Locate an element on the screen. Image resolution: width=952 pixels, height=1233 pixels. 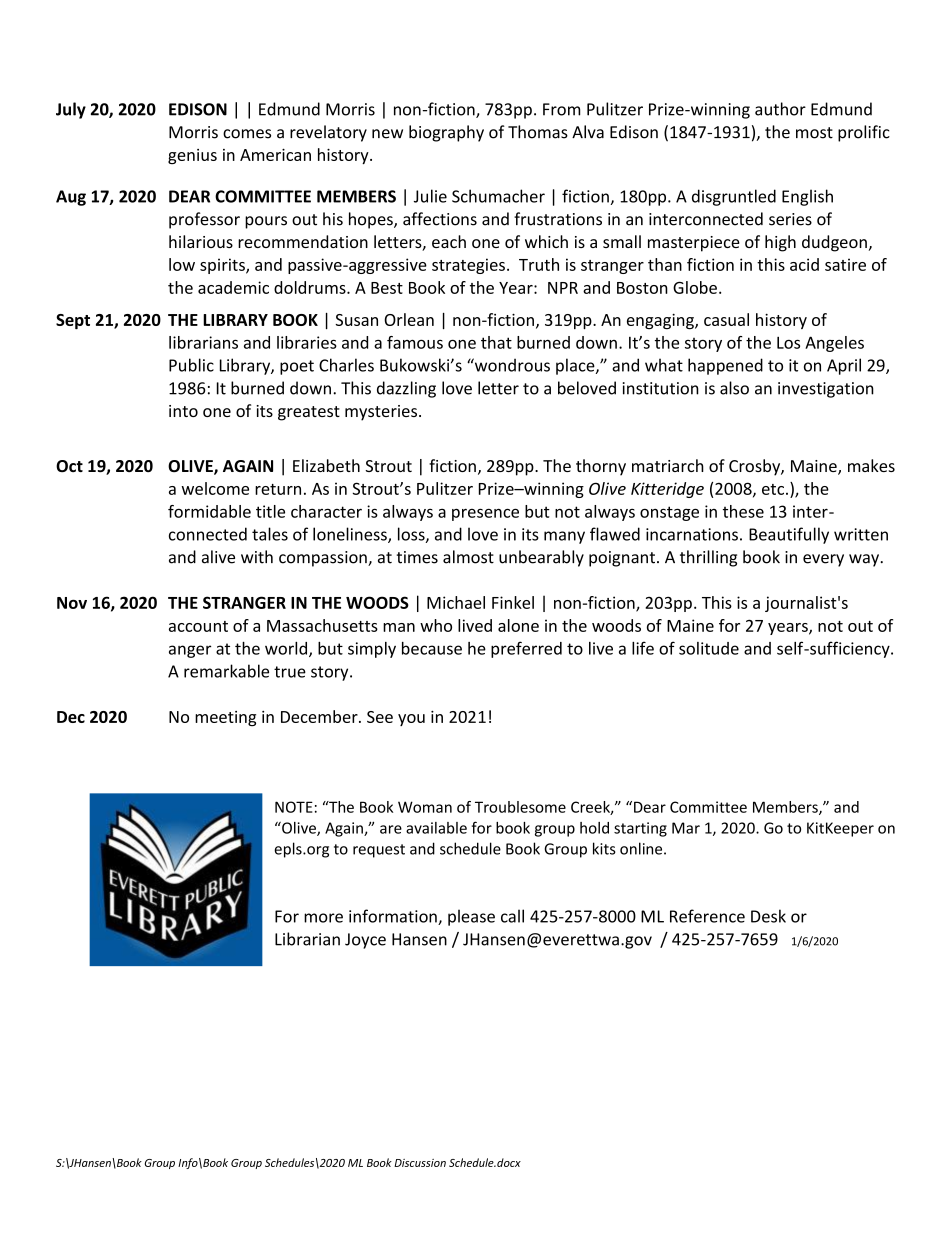
Discussion is located at coordinates (420, 1163).
